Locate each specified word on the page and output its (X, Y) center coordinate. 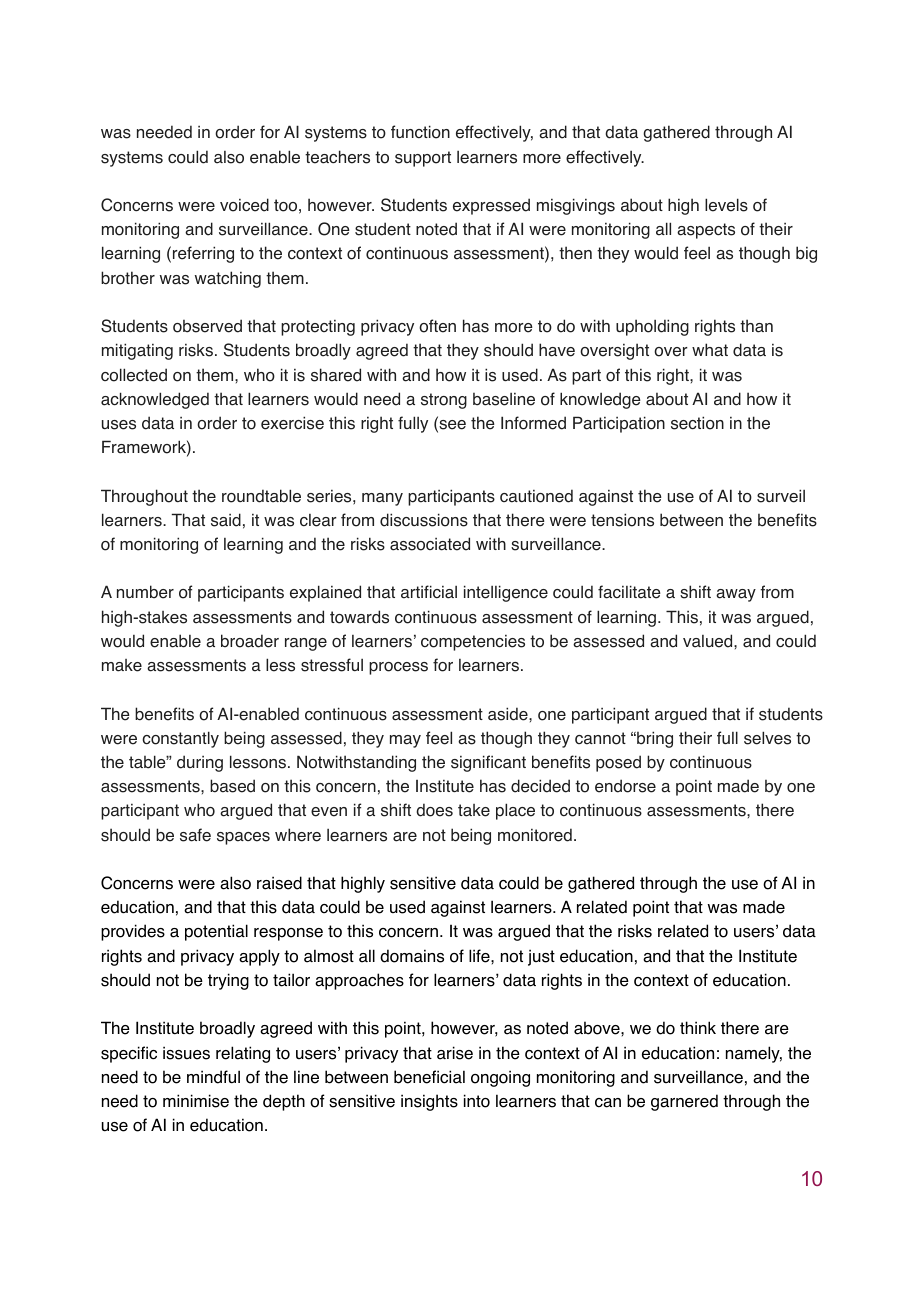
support (423, 159)
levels (726, 205)
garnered (684, 1102)
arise (455, 1053)
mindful (213, 1077)
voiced (244, 205)
